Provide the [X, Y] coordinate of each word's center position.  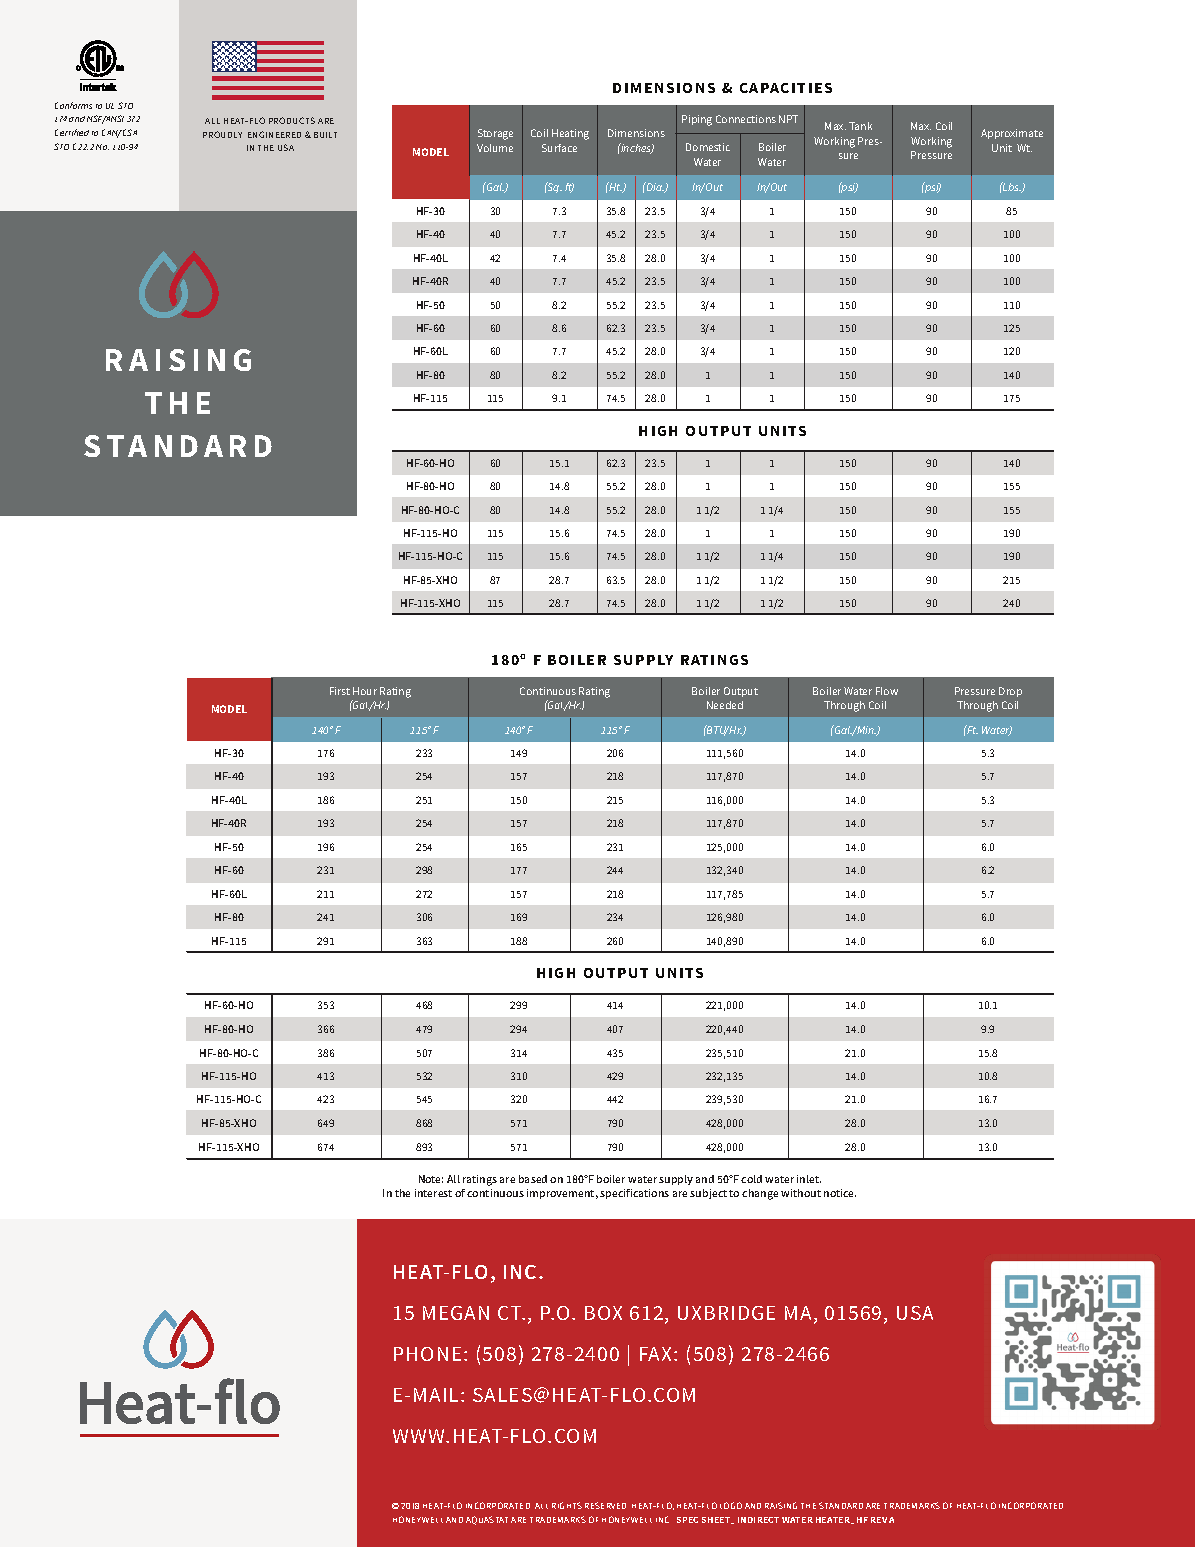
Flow [887, 691]
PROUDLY [222, 134]
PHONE [427, 1354]
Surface [559, 148]
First [340, 691]
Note [431, 1179]
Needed [725, 705]
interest [433, 1193]
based [533, 1179]
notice [840, 1193]
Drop [1010, 692]
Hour [365, 691]
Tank [860, 126]
